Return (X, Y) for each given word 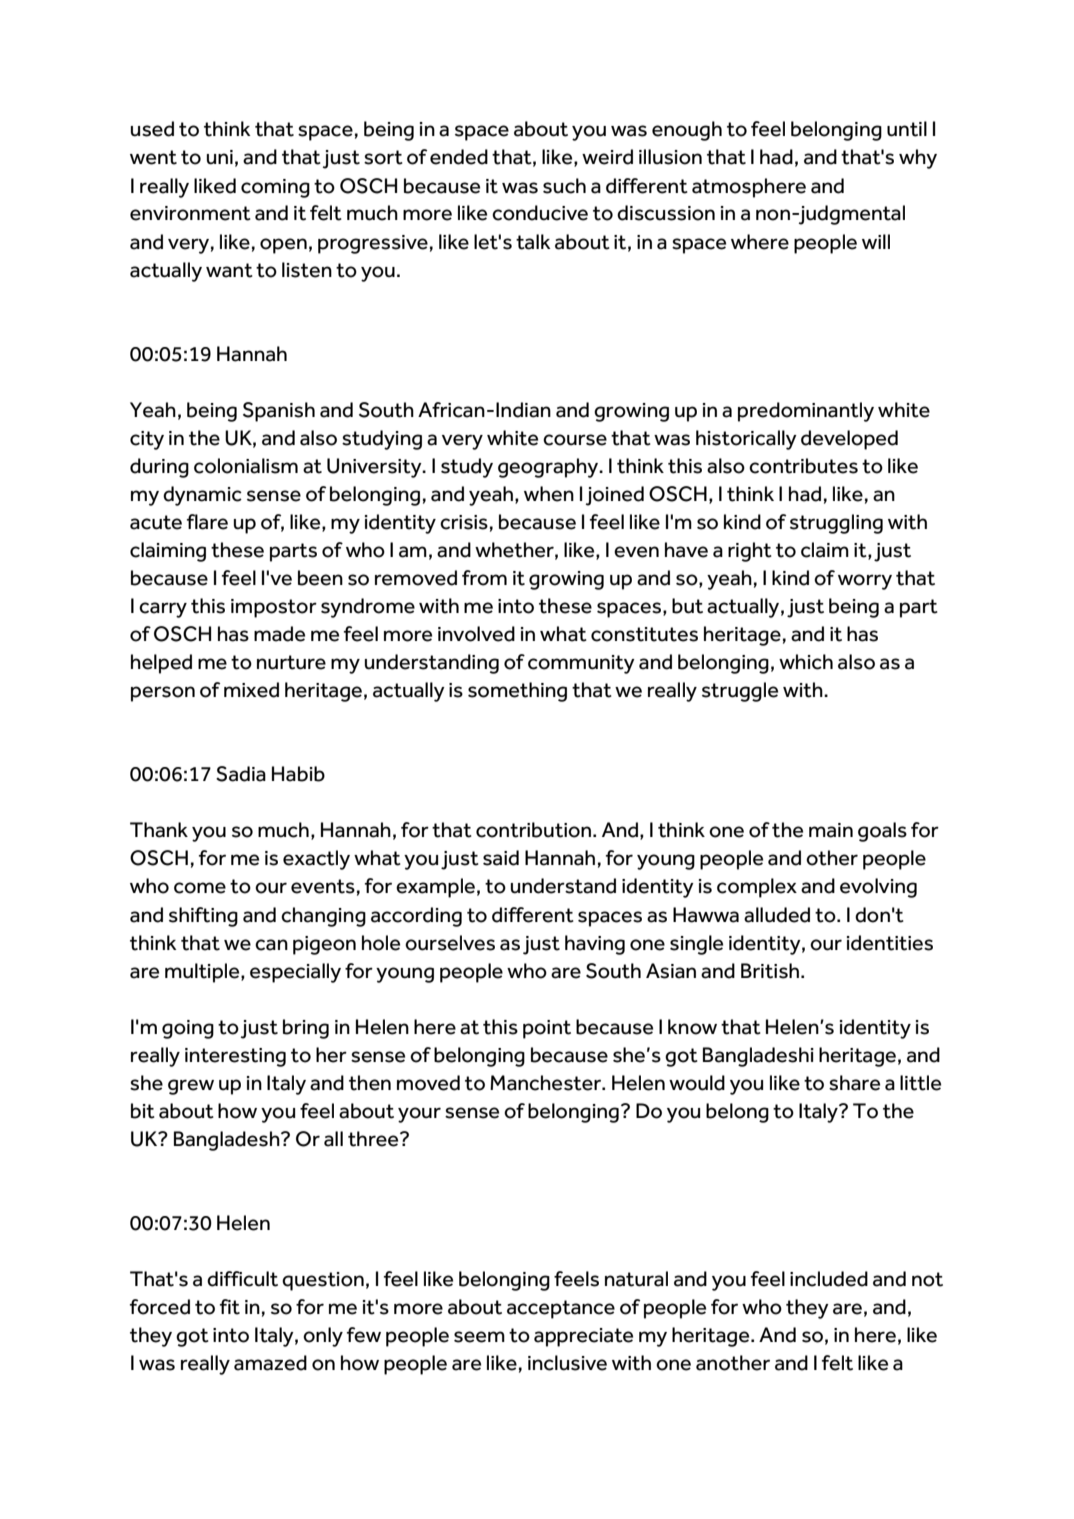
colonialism (246, 466)
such (564, 186)
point (547, 1029)
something (517, 692)
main (831, 830)
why (918, 159)
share (854, 1083)
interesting (235, 1057)
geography (549, 468)
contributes (803, 466)
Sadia (241, 774)
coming (275, 188)
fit (230, 1307)
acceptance (561, 1309)
